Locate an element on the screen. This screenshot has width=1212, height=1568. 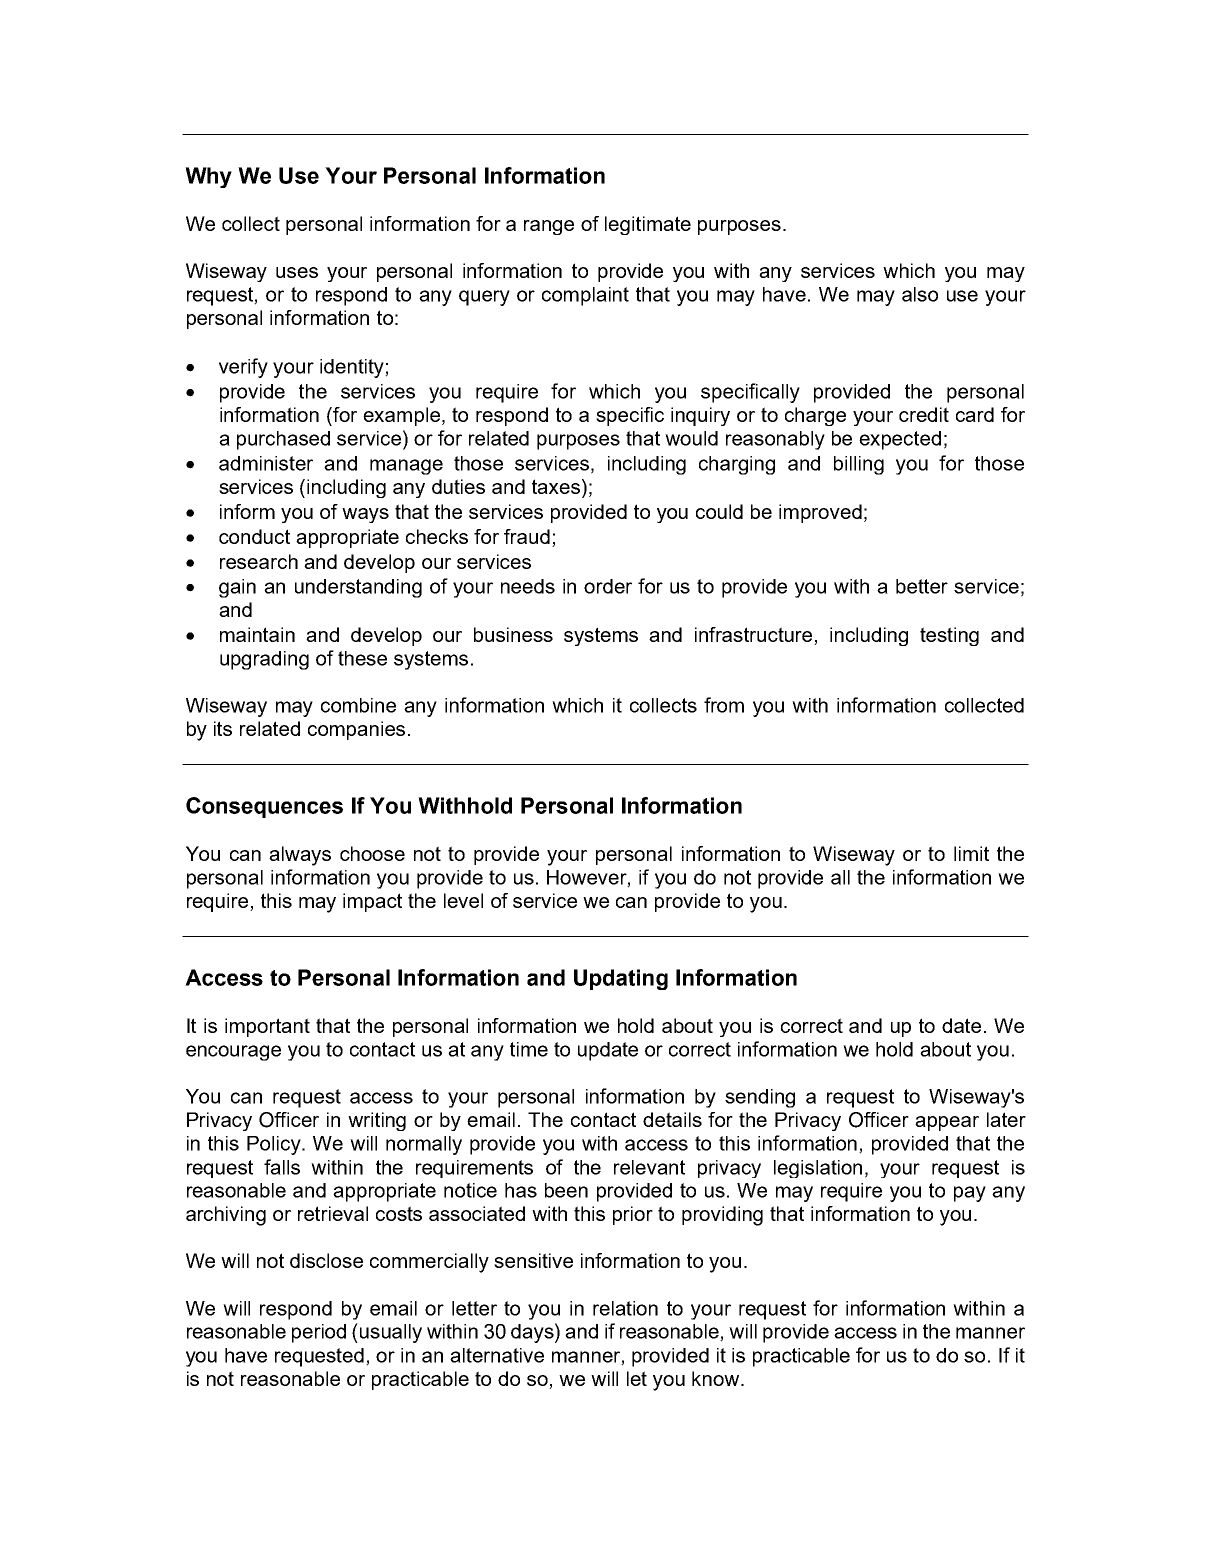
administer is located at coordinates (266, 463).
